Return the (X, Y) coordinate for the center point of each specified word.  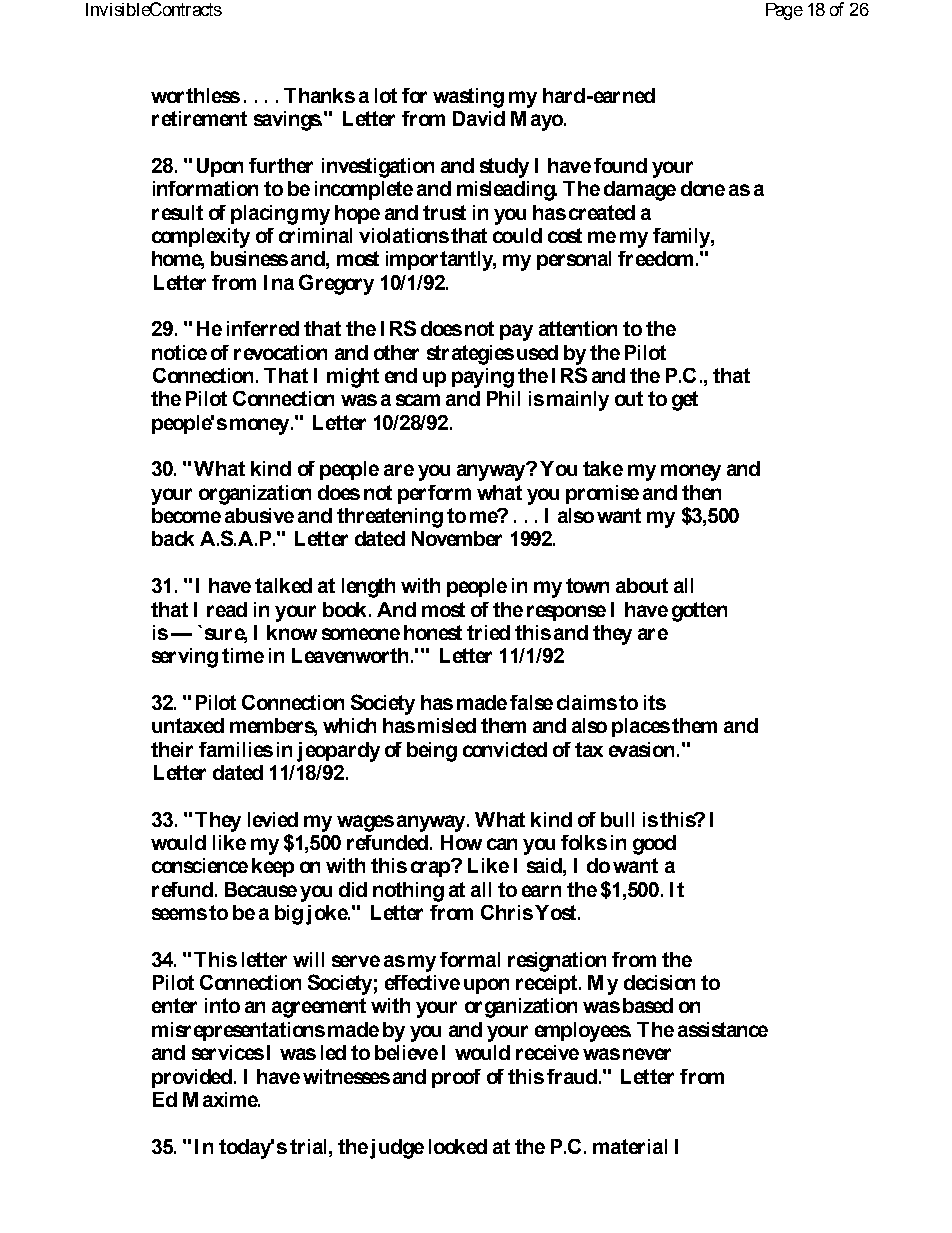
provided (193, 1078)
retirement (199, 118)
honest (433, 632)
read (227, 609)
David (479, 118)
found (620, 165)
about (642, 585)
